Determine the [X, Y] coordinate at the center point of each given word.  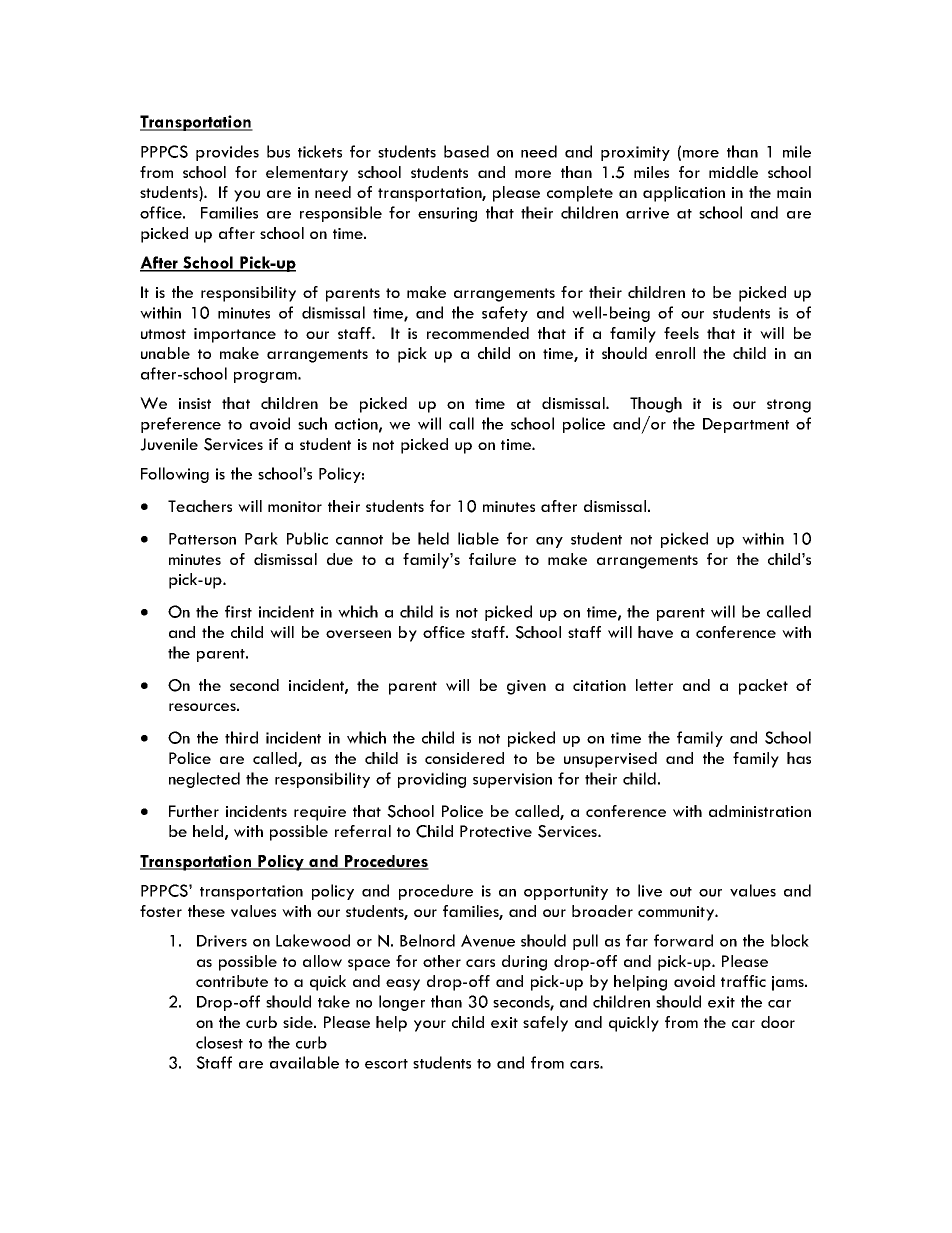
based [466, 151]
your [430, 1026]
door [778, 1022]
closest [219, 1042]
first [238, 611]
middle [733, 172]
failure [492, 559]
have [655, 632]
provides [227, 153]
